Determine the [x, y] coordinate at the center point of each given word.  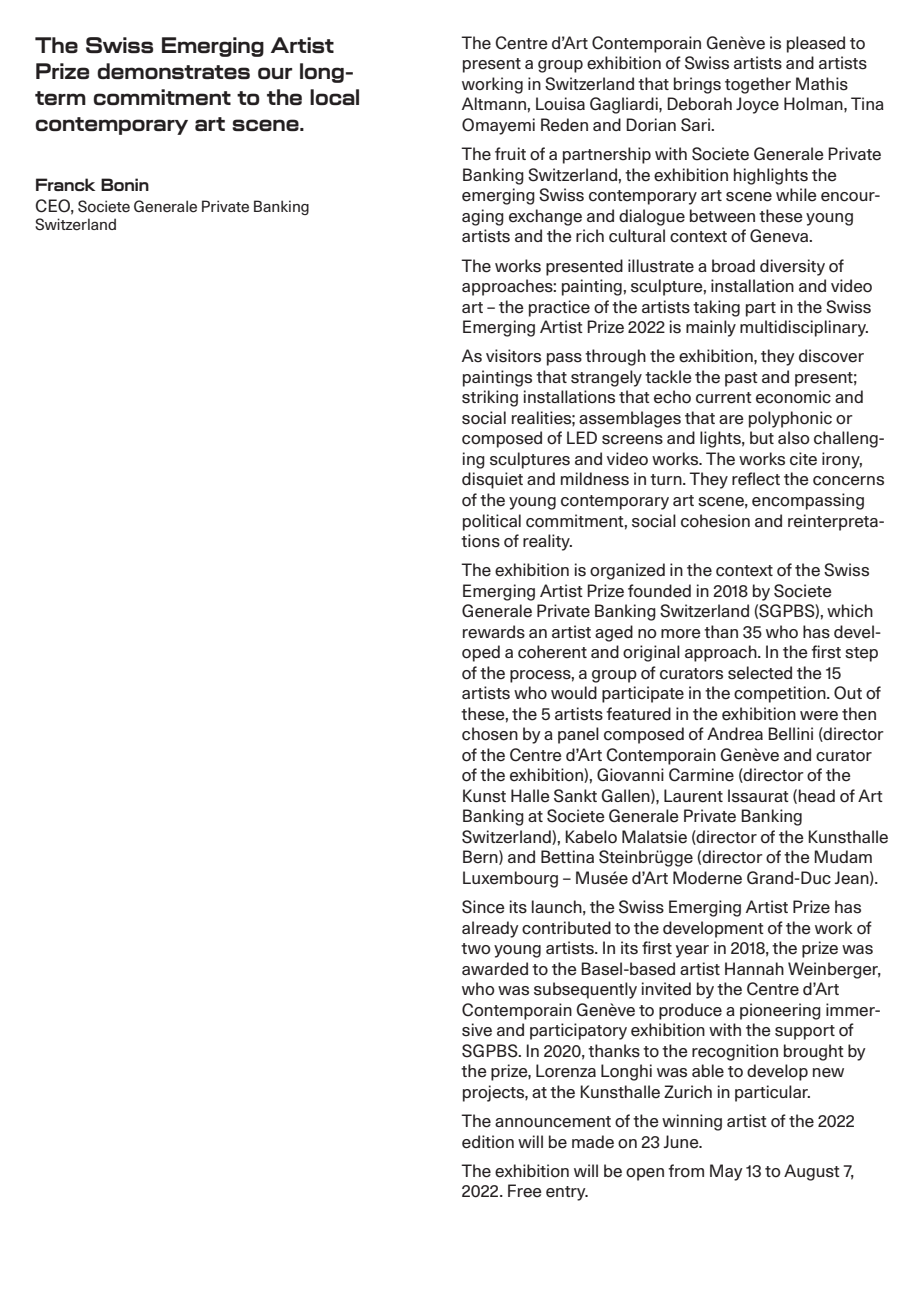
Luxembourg [510, 879]
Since [483, 907]
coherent [552, 652]
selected [760, 673]
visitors [513, 356]
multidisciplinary [804, 328]
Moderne [707, 878]
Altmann [495, 103]
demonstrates [173, 71]
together [758, 85]
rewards [494, 632]
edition [488, 1142]
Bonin [125, 184]
